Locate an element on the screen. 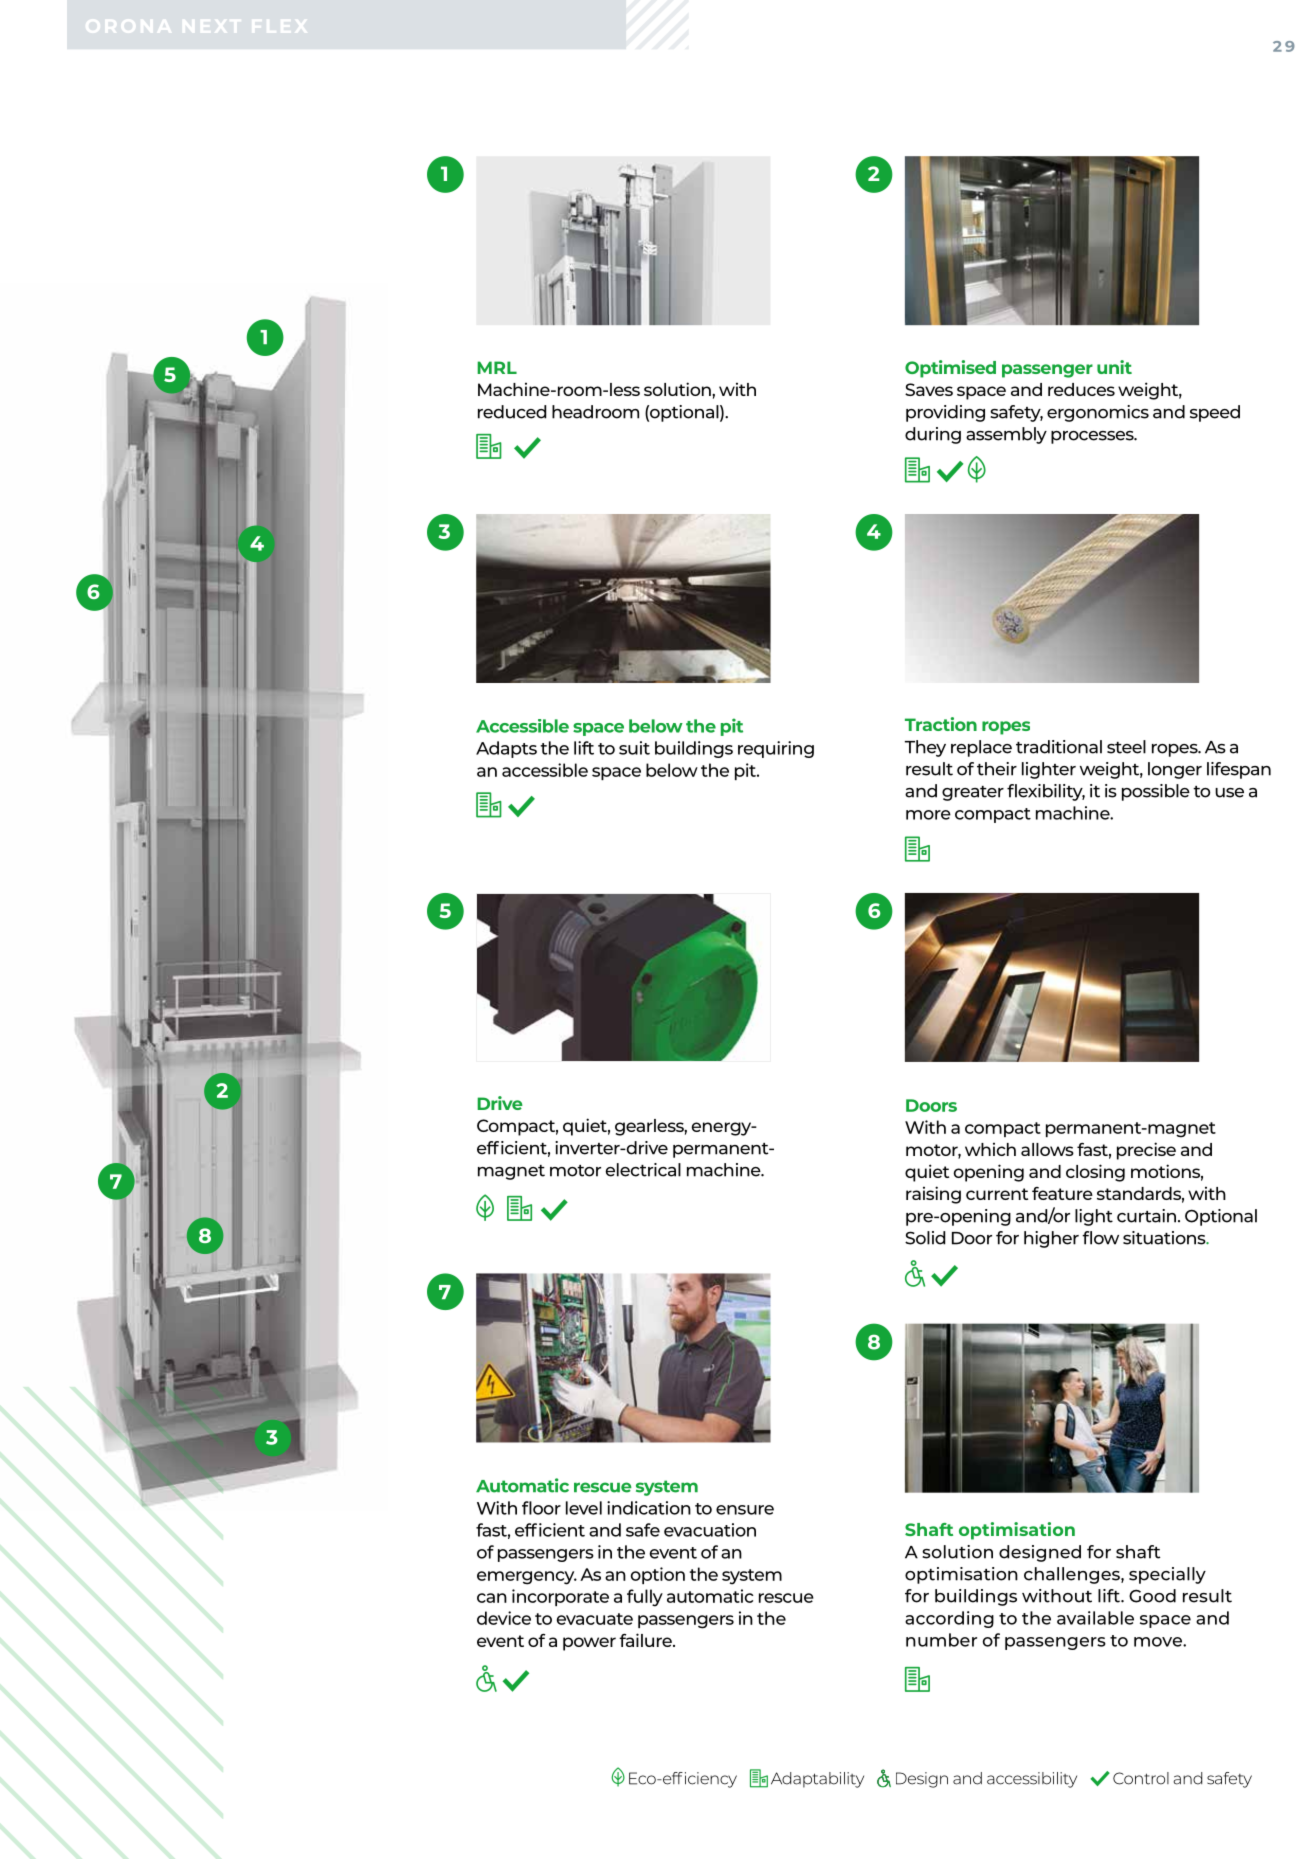 The height and width of the screenshot is (1859, 1315). suit is located at coordinates (634, 748).
